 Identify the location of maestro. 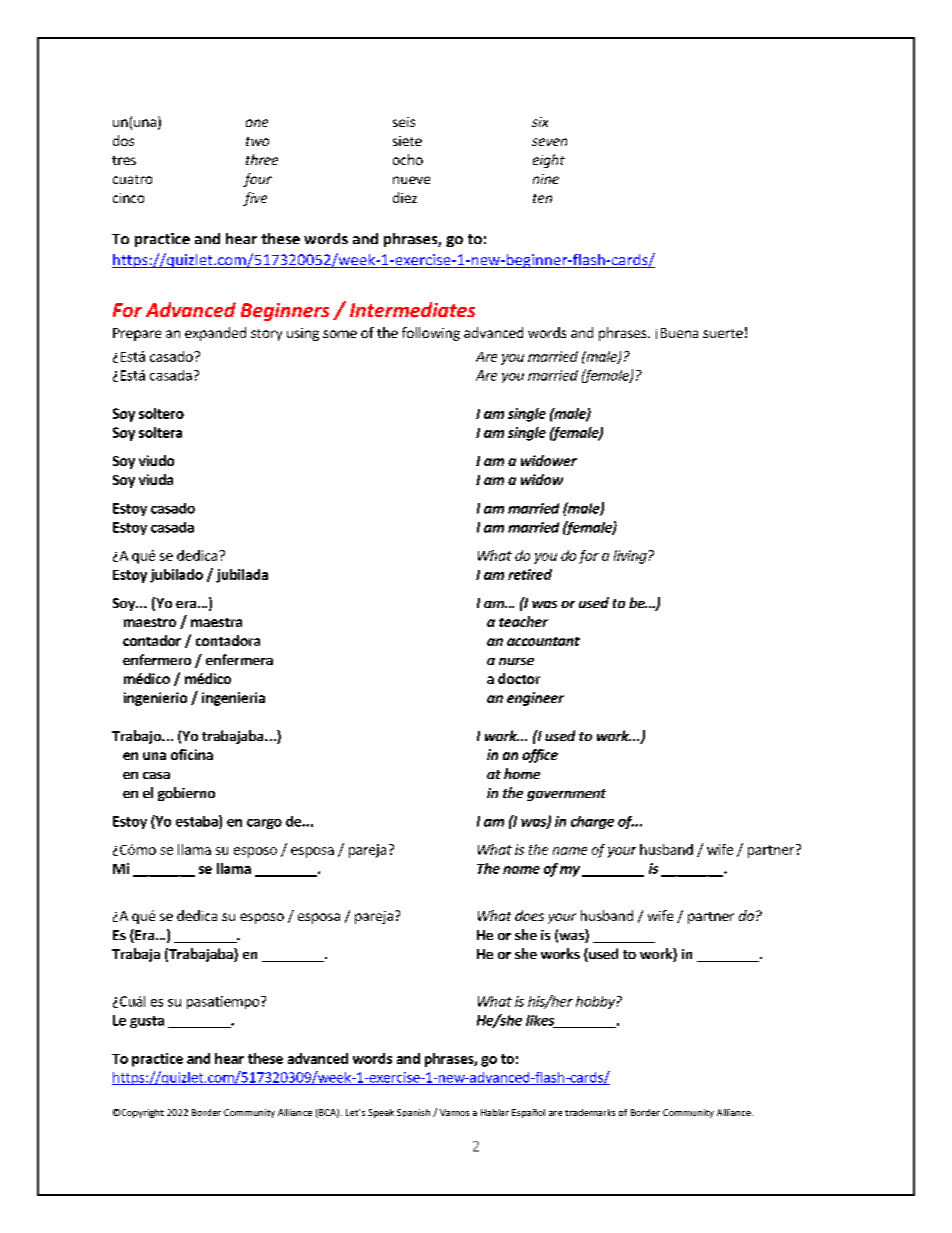
(150, 622).
